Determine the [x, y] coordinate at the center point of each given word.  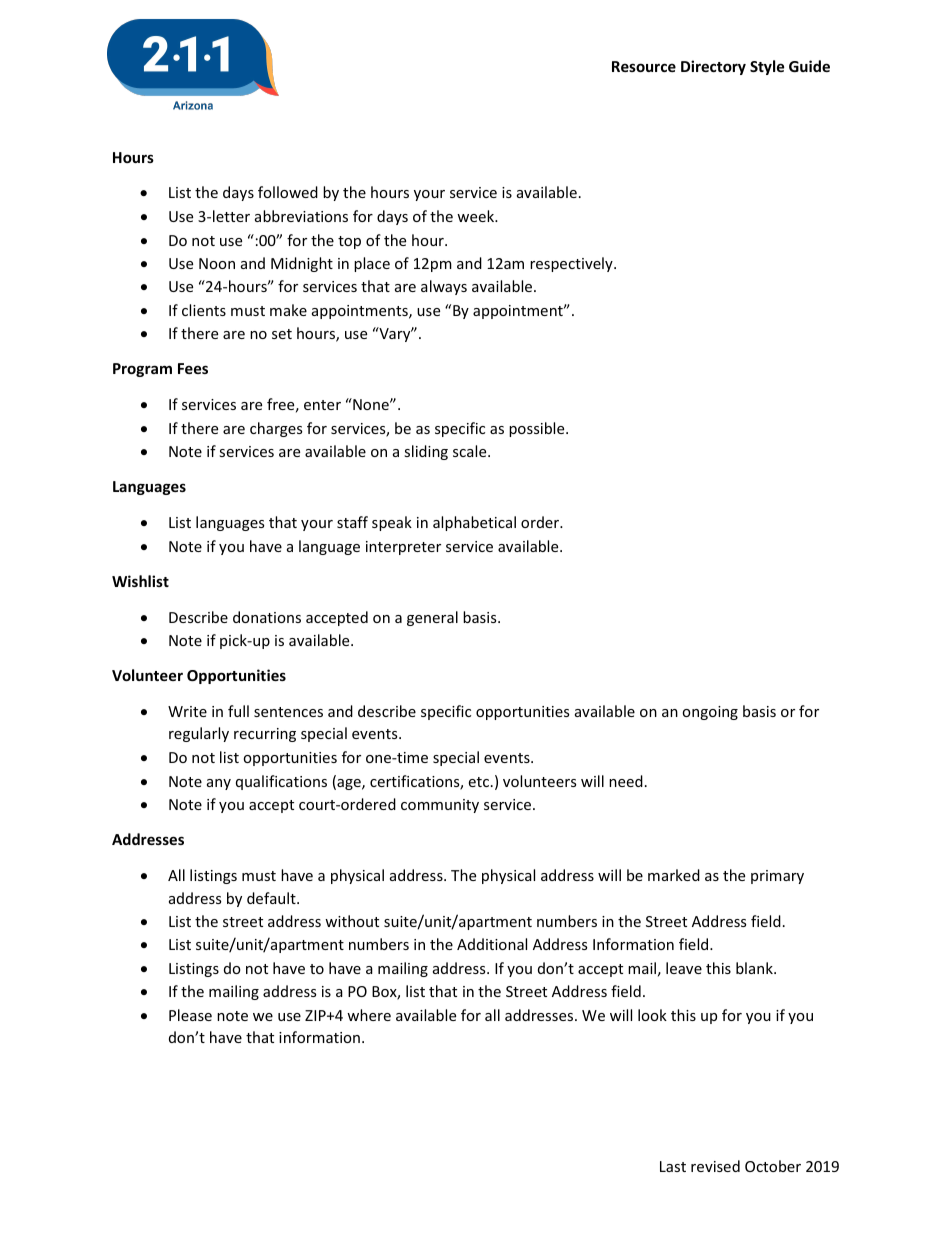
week [477, 216]
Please [190, 1015]
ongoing [710, 713]
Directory [713, 67]
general [432, 618]
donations [267, 617]
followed [288, 192]
